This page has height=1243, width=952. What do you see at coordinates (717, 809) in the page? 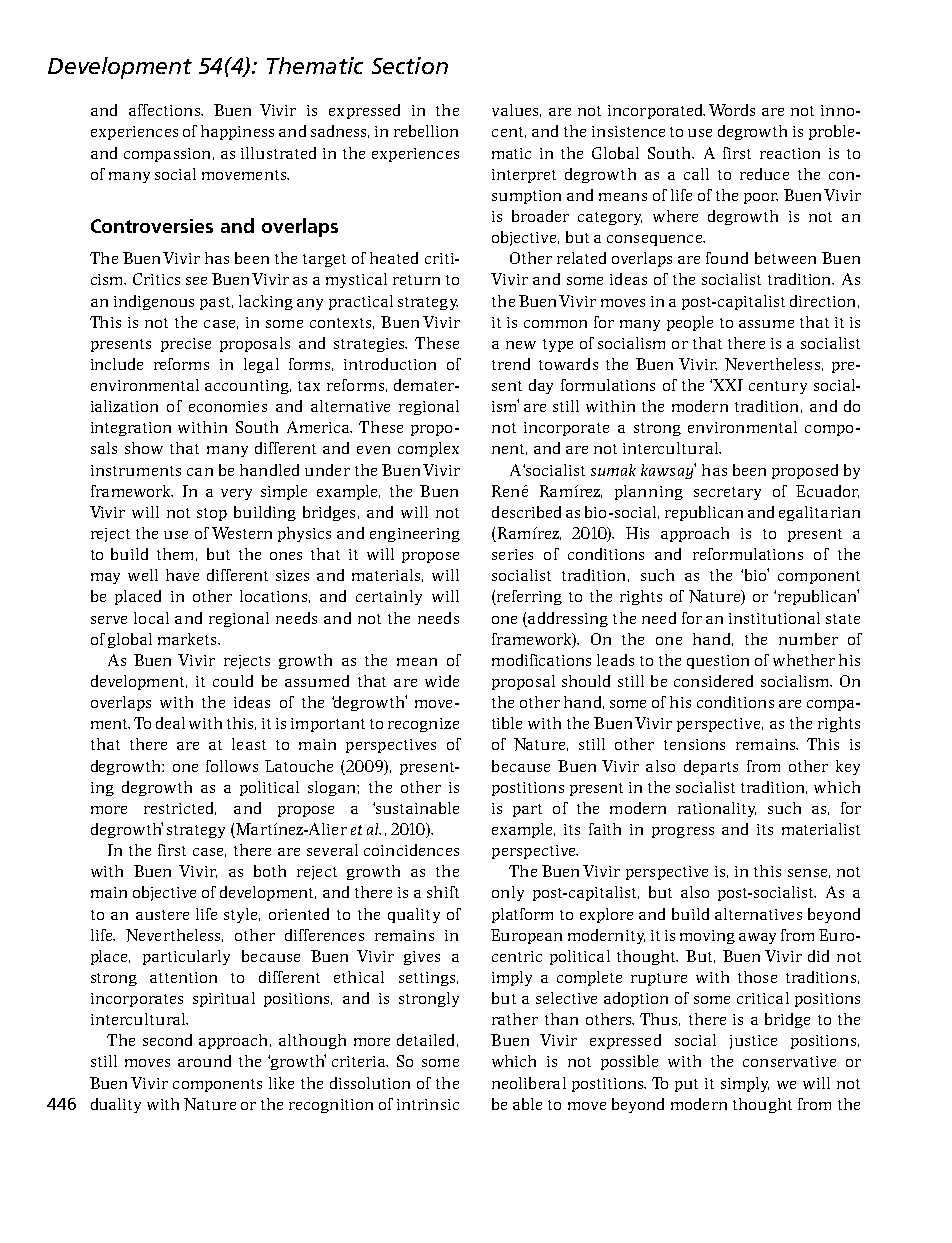
I see `rationality` at bounding box center [717, 809].
